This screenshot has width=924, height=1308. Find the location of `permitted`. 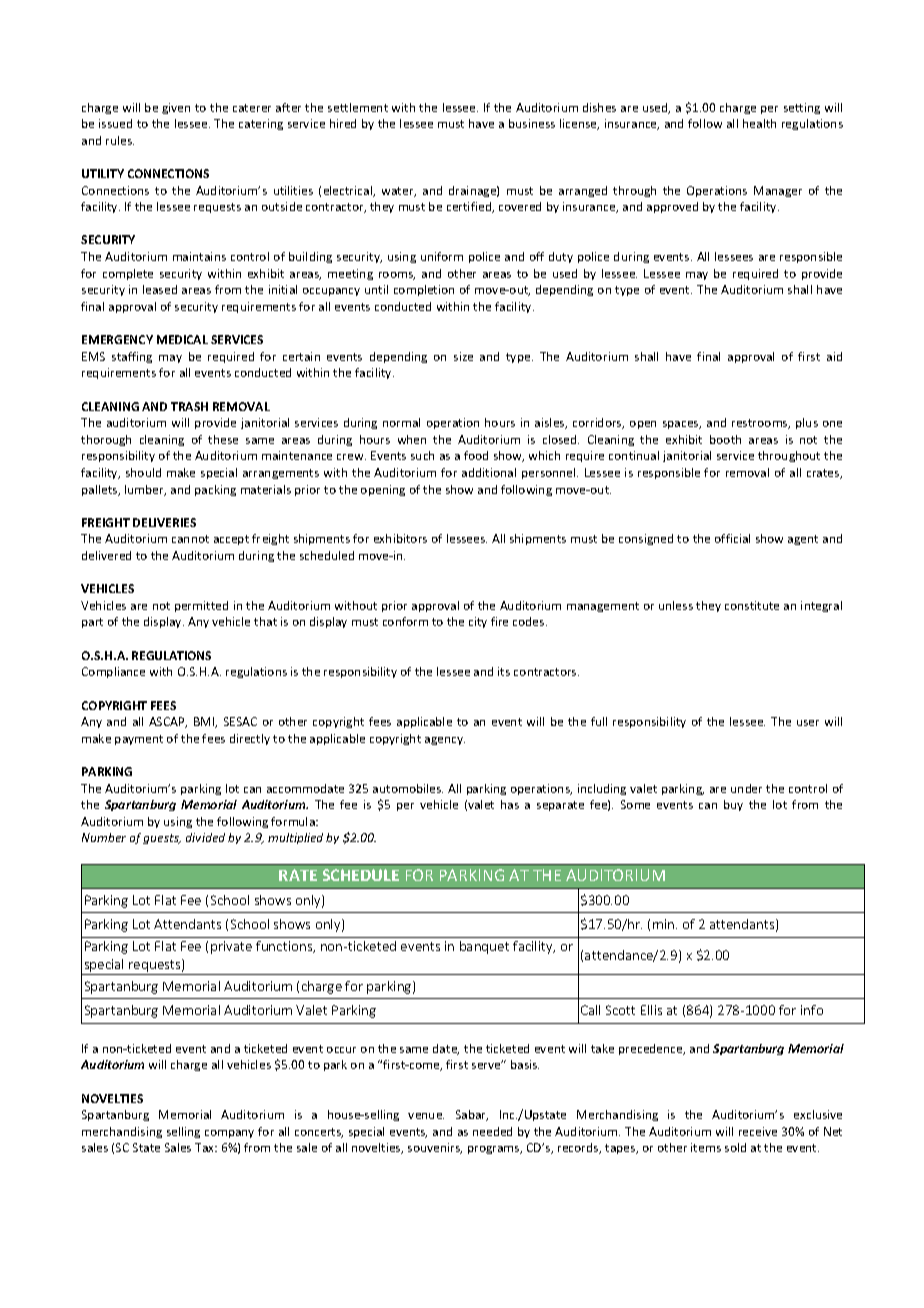

permitted is located at coordinates (201, 606).
